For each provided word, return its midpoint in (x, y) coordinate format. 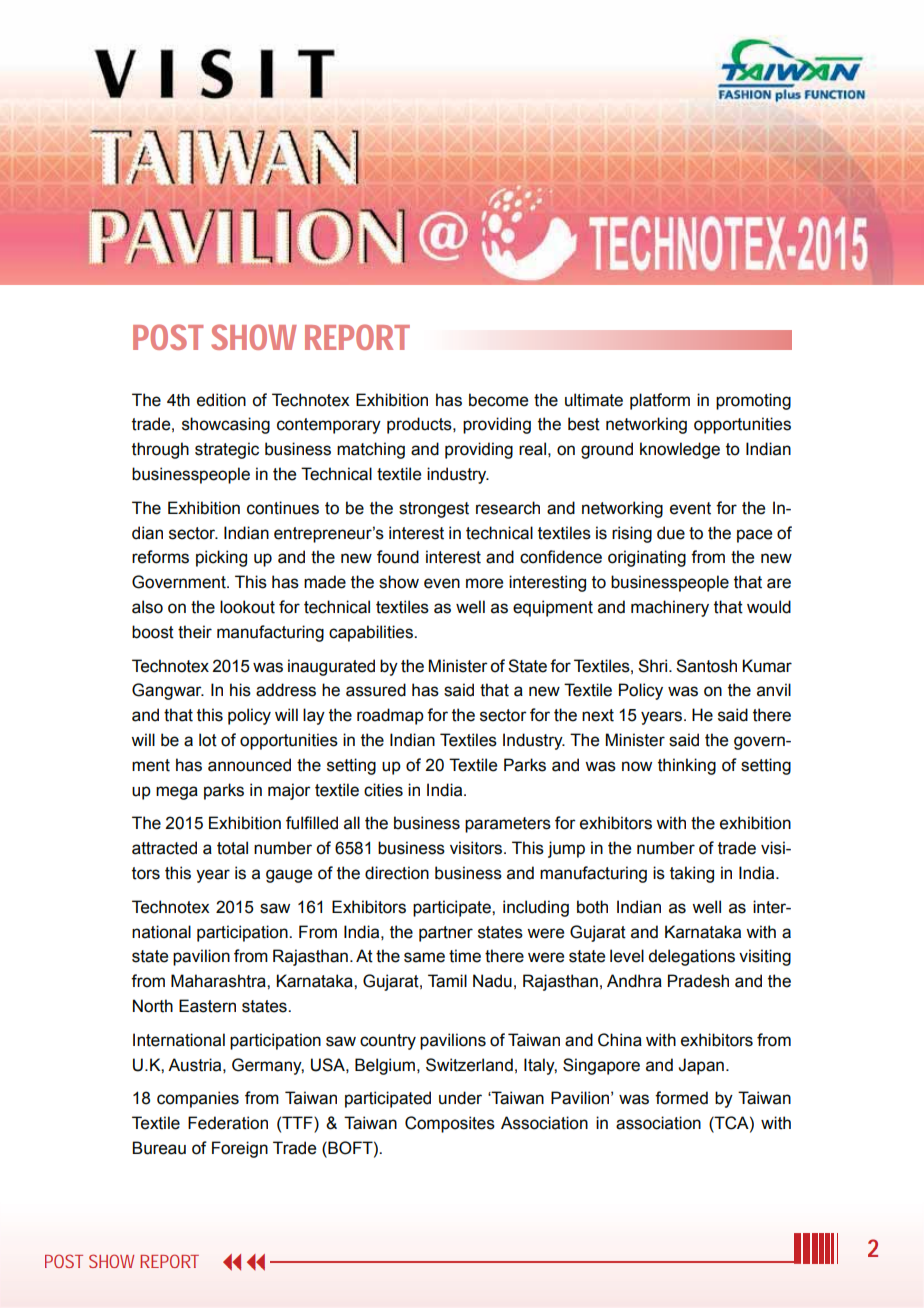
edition (221, 400)
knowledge (680, 450)
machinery (670, 608)
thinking (687, 766)
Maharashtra (219, 981)
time (465, 956)
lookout (247, 607)
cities (383, 790)
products (420, 425)
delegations (692, 957)
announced (249, 765)
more (484, 583)
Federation (228, 1123)
